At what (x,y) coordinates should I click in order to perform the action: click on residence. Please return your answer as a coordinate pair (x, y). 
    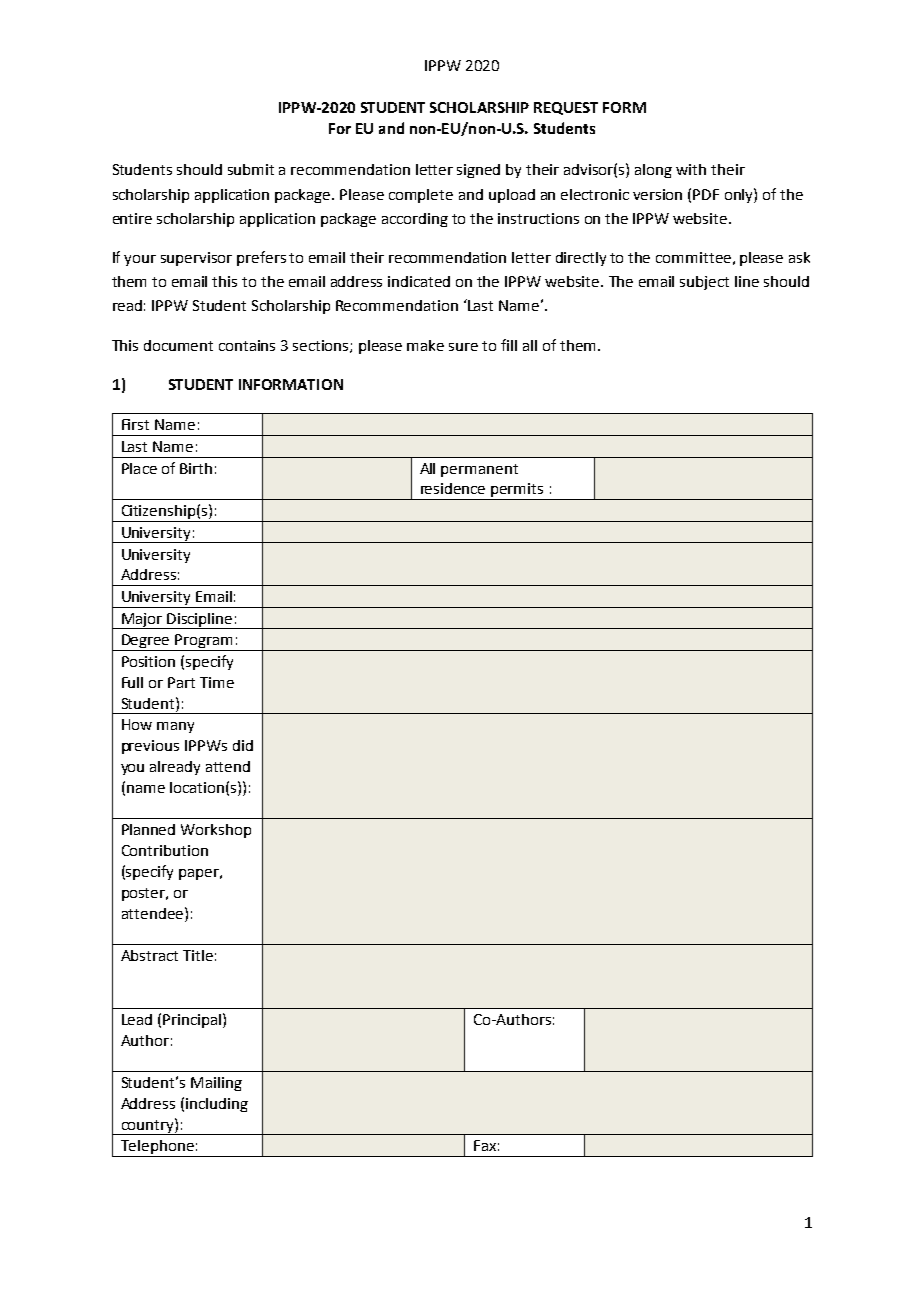
    Looking at the image, I should click on (453, 488).
